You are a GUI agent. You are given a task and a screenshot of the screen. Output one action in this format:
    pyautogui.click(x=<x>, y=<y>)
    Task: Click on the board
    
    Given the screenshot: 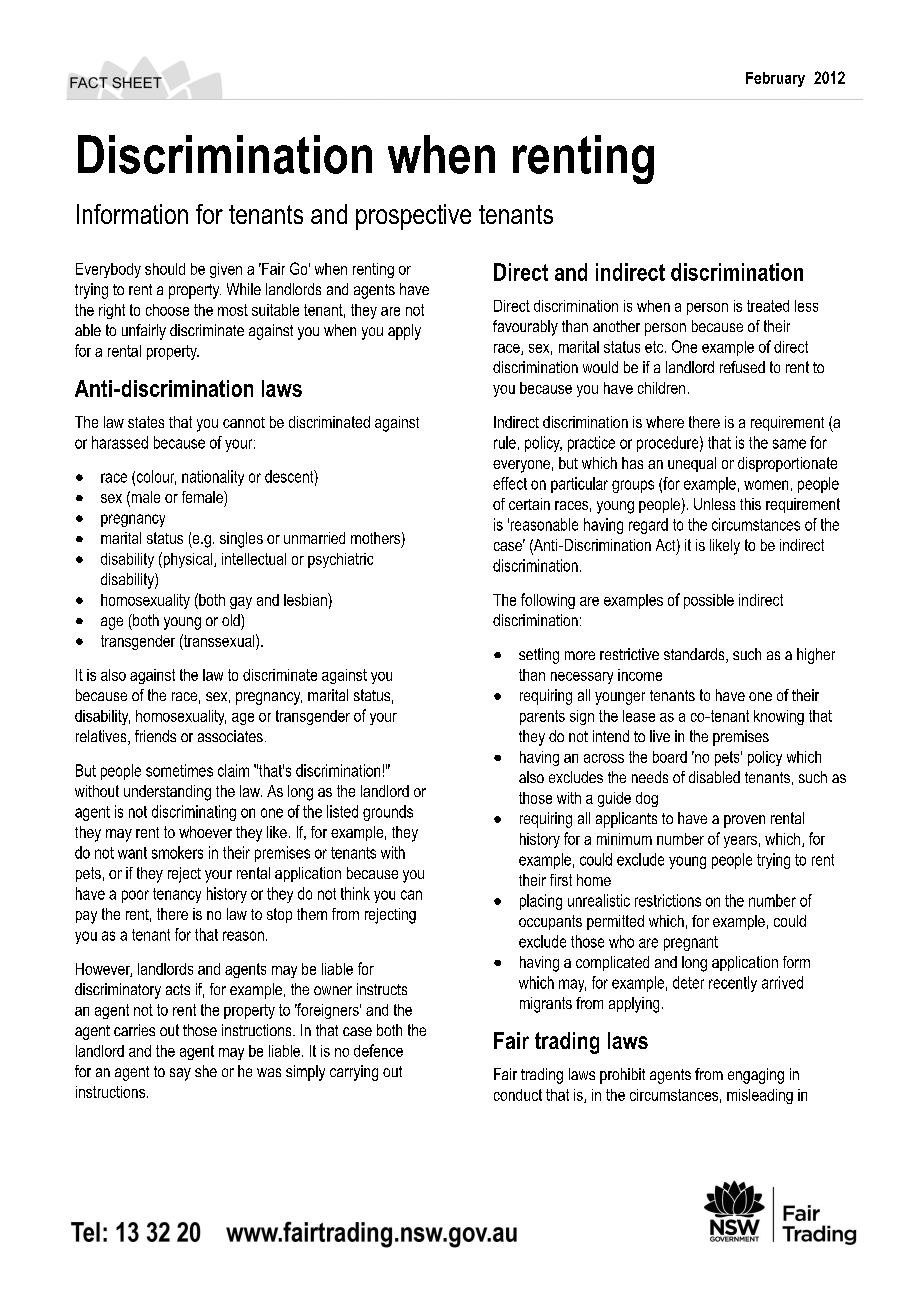 What is the action you would take?
    pyautogui.click(x=670, y=757)
